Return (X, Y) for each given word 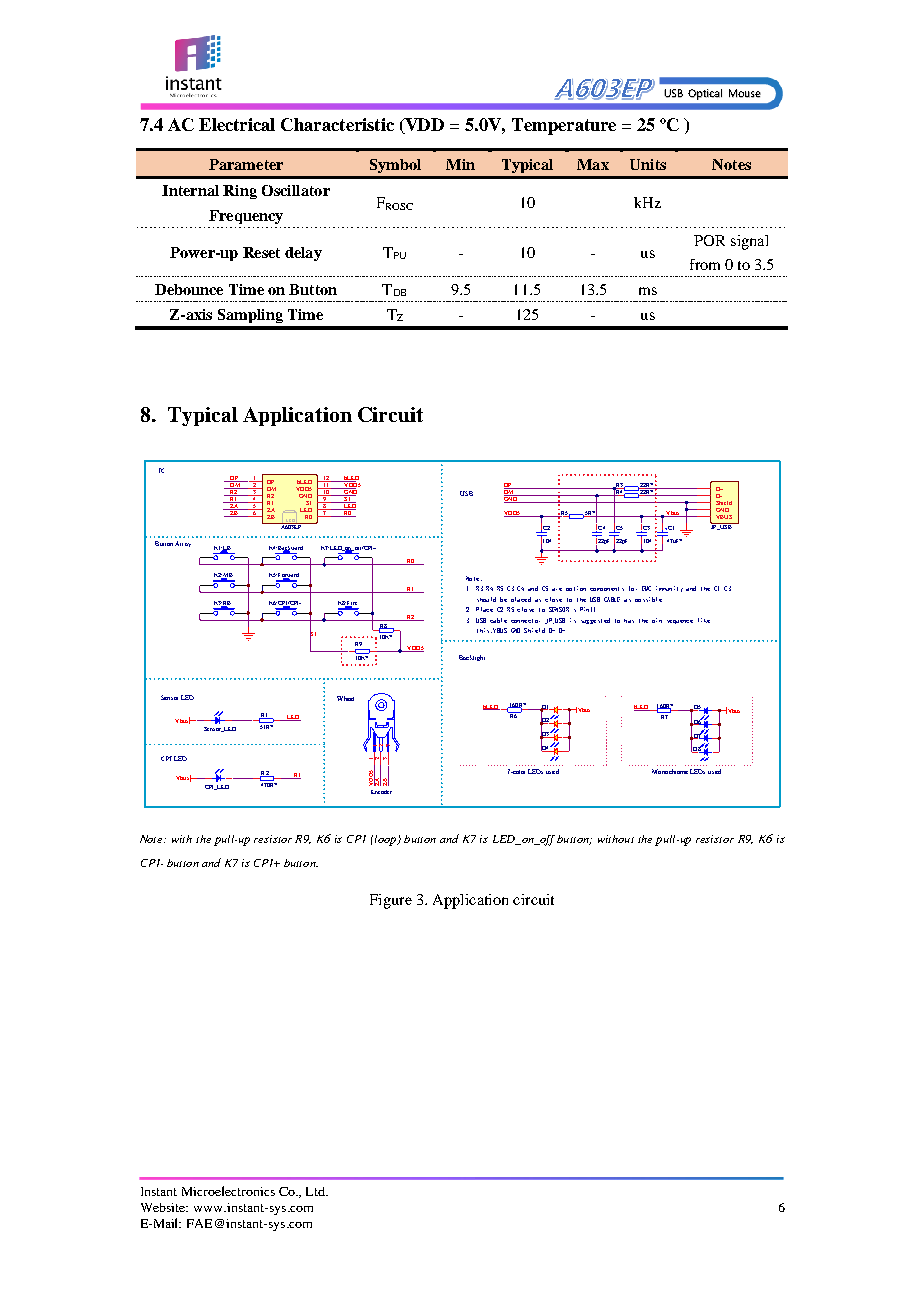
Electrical (237, 124)
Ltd (317, 1191)
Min (460, 164)
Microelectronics (228, 1191)
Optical (705, 94)
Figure (391, 901)
